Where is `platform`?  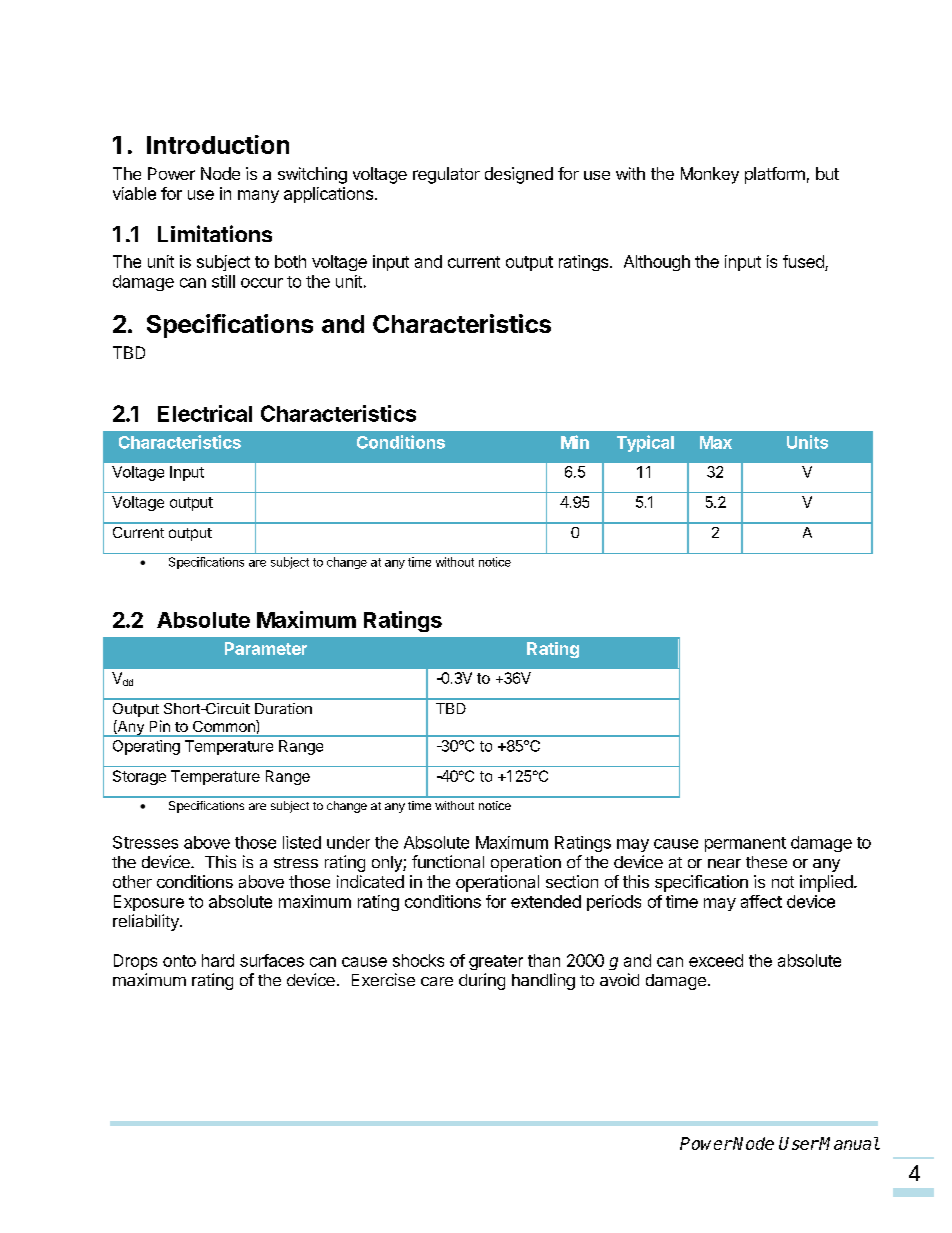
platform is located at coordinates (775, 175).
